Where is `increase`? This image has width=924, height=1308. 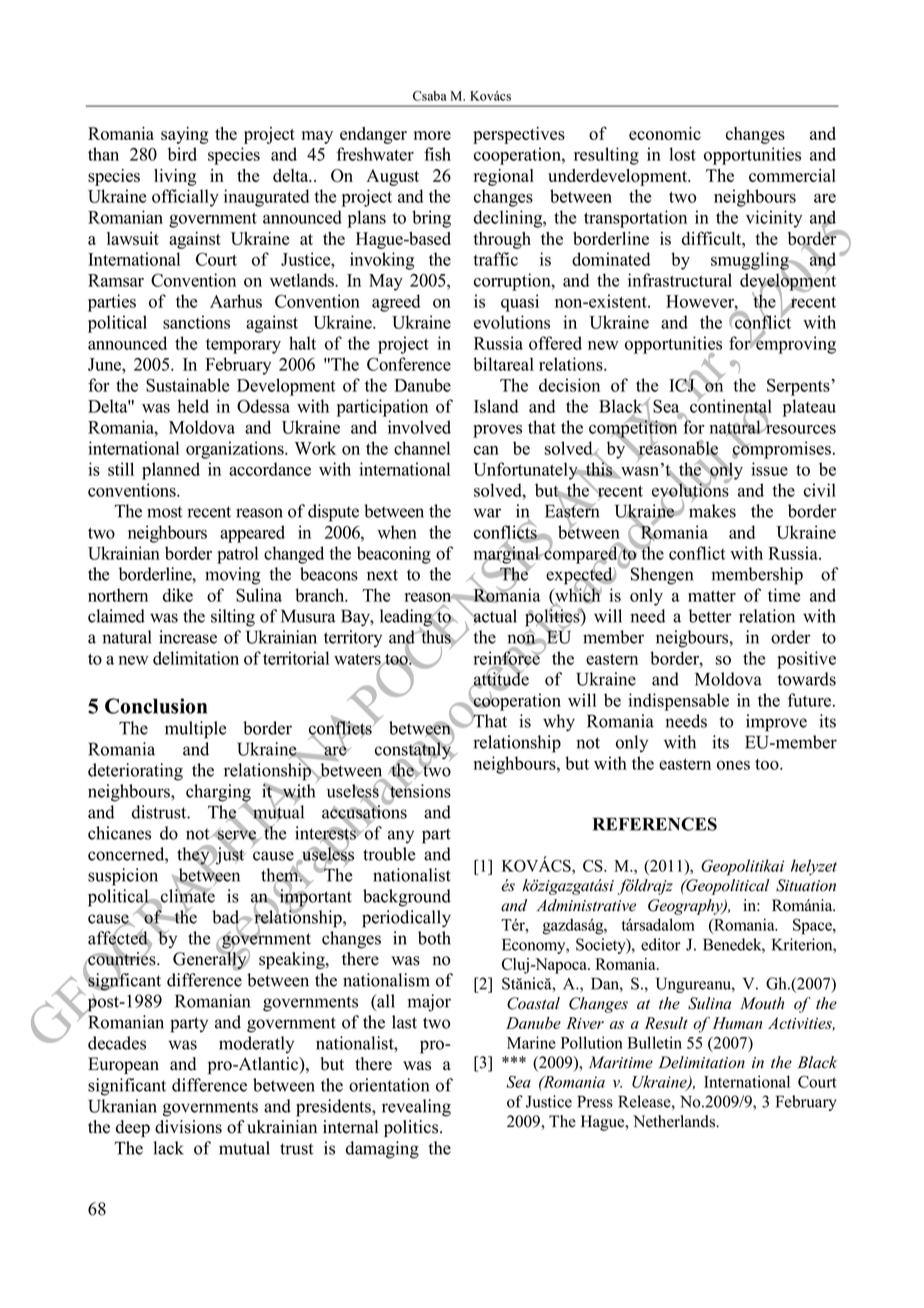 increase is located at coordinates (188, 637).
